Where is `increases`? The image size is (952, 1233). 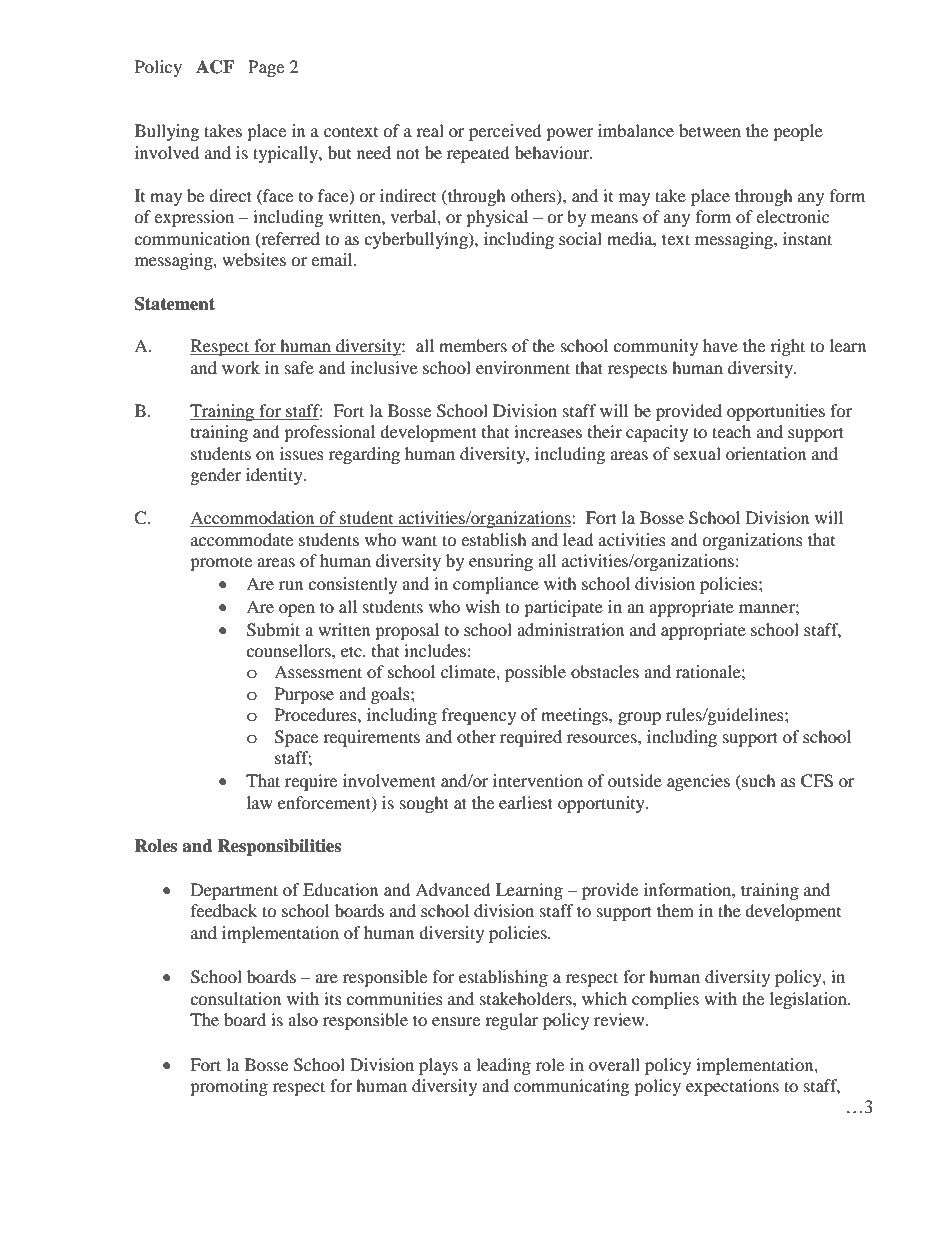 increases is located at coordinates (548, 431).
